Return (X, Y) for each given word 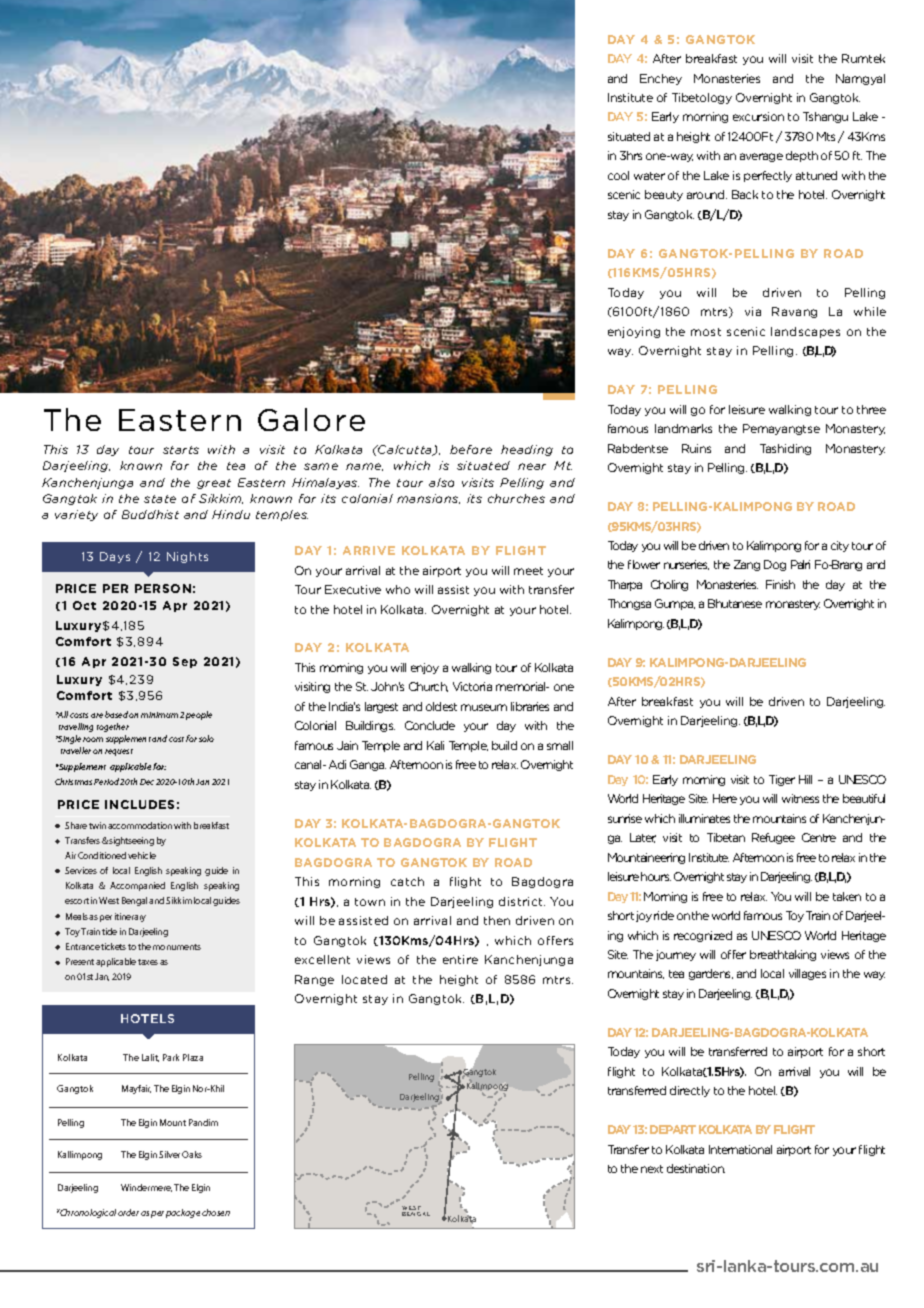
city (840, 546)
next (652, 1169)
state (160, 499)
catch (407, 881)
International (740, 1149)
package (183, 1213)
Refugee (773, 838)
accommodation (140, 825)
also (441, 482)
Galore (311, 419)
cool (618, 175)
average (761, 157)
